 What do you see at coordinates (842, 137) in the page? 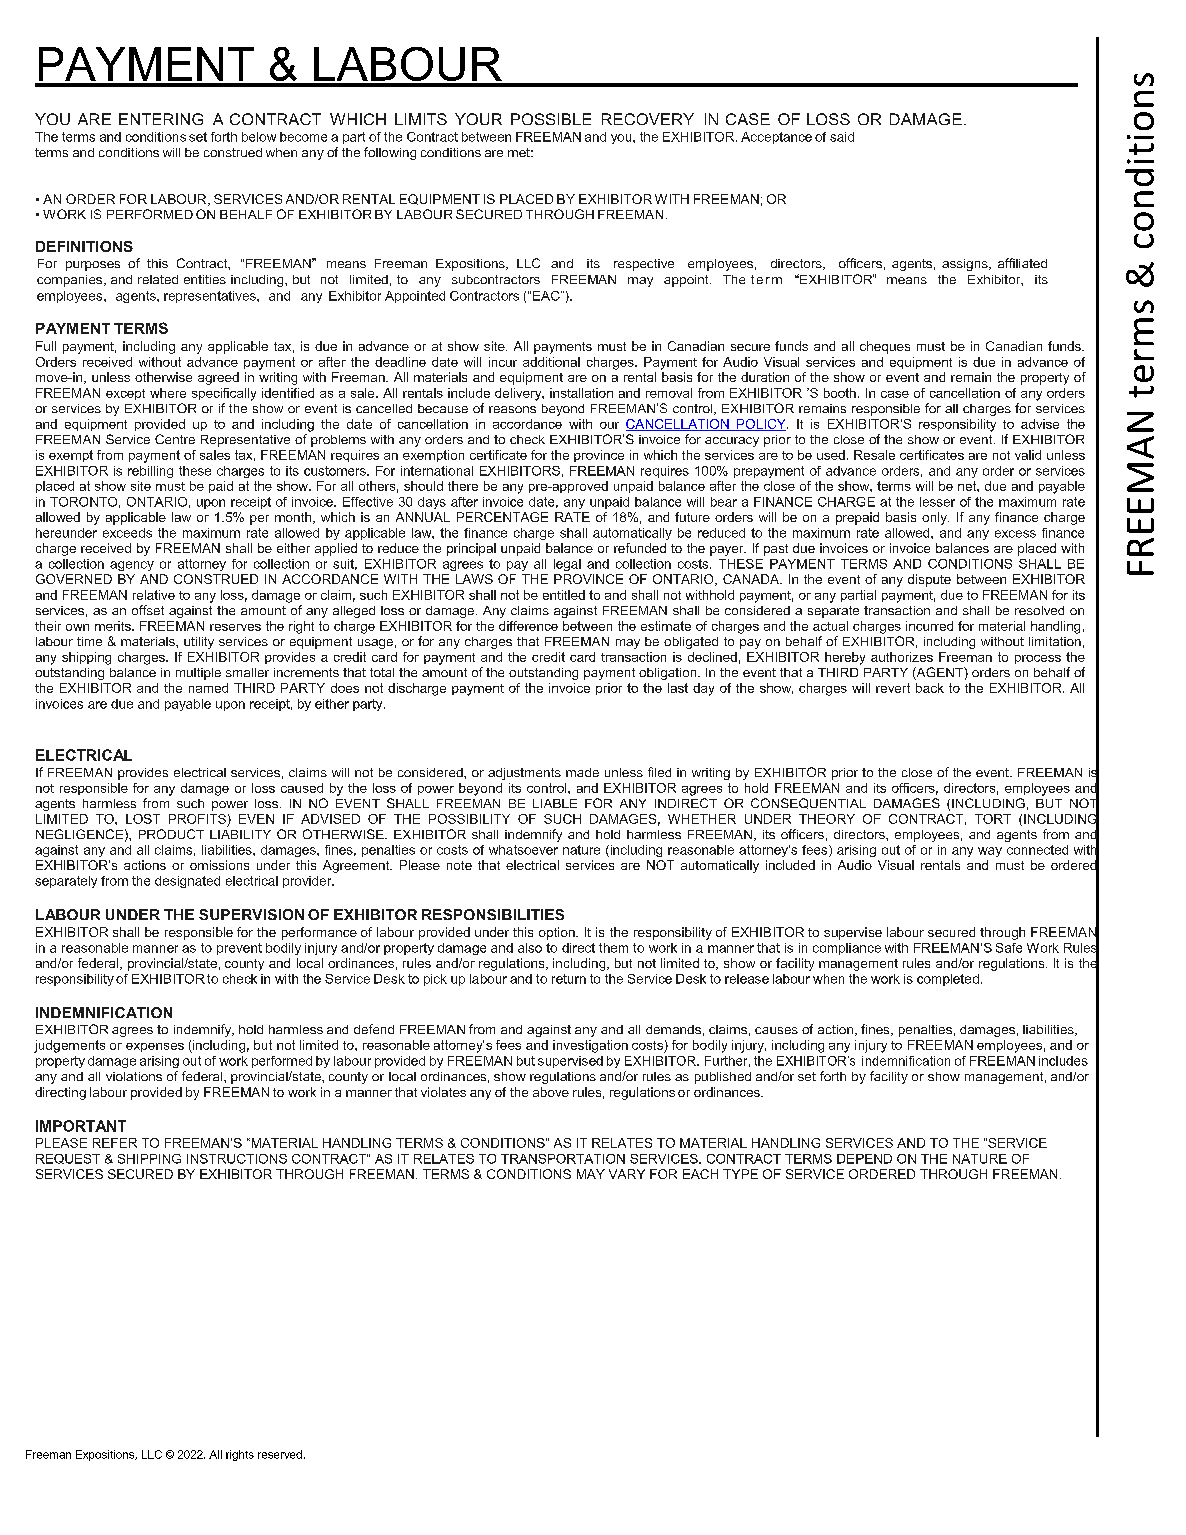
I see `said` at bounding box center [842, 137].
